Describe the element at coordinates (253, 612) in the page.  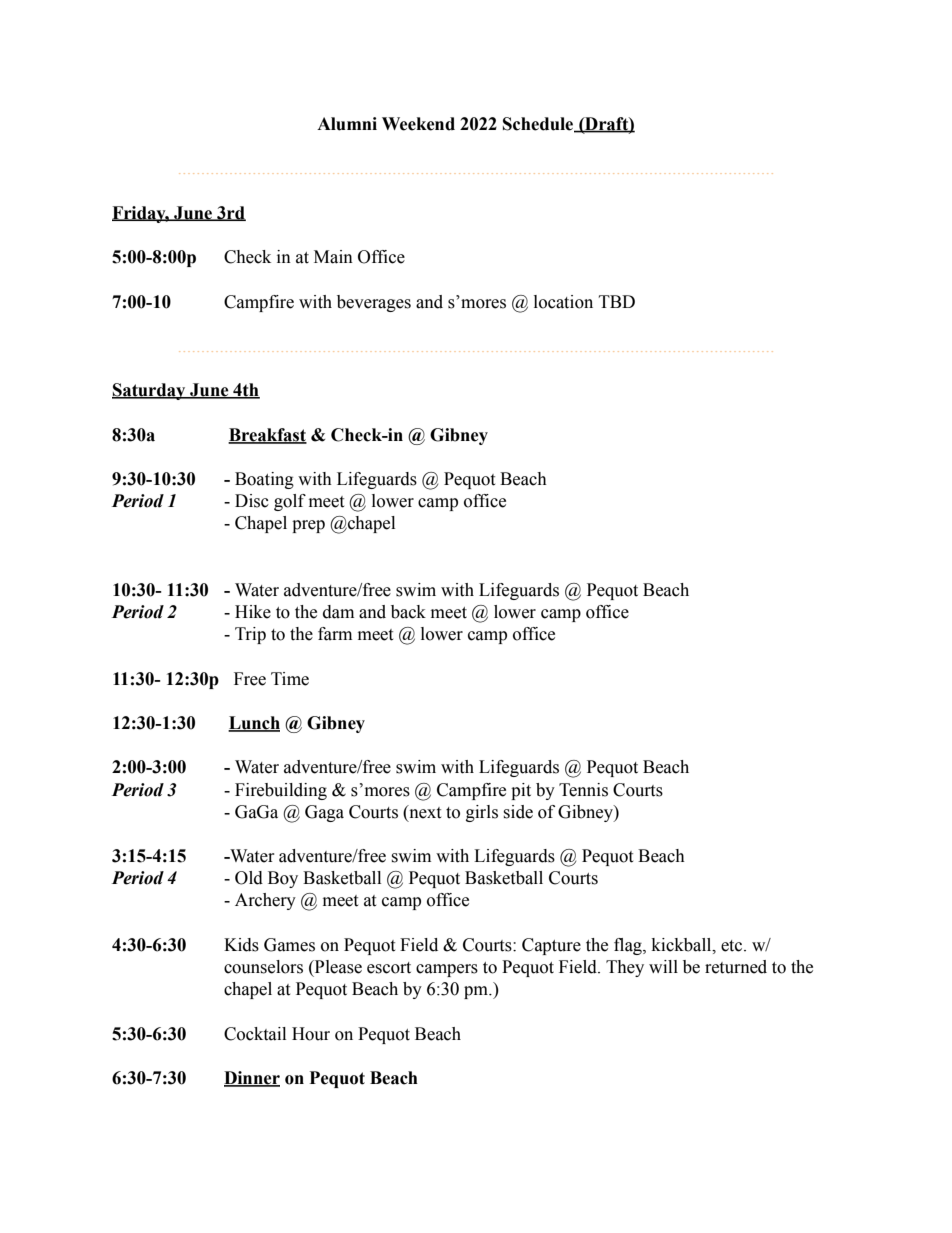
I see `Hike` at that location.
